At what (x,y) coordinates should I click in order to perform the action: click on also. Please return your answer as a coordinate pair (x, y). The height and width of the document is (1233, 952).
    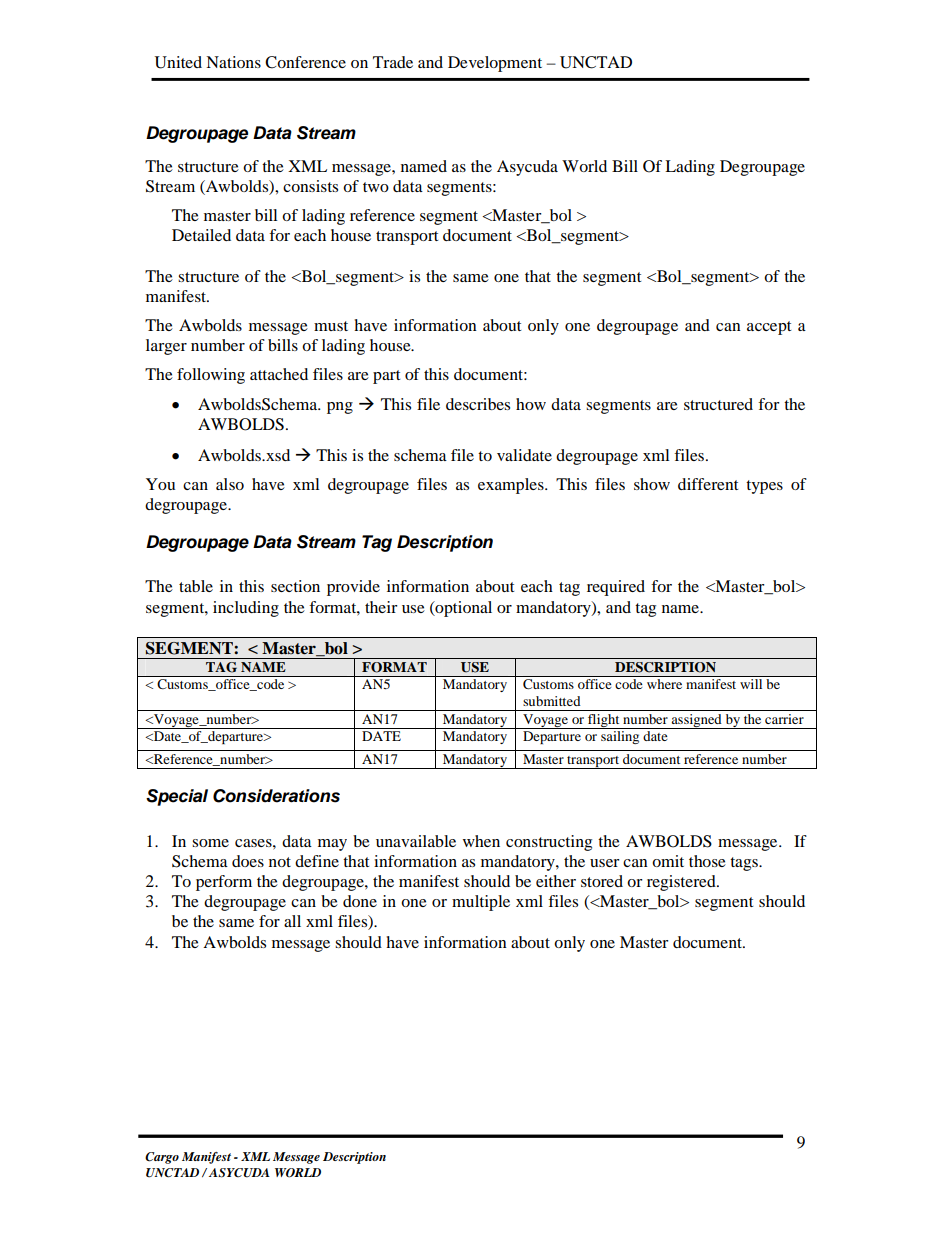
    Looking at the image, I should click on (230, 484).
